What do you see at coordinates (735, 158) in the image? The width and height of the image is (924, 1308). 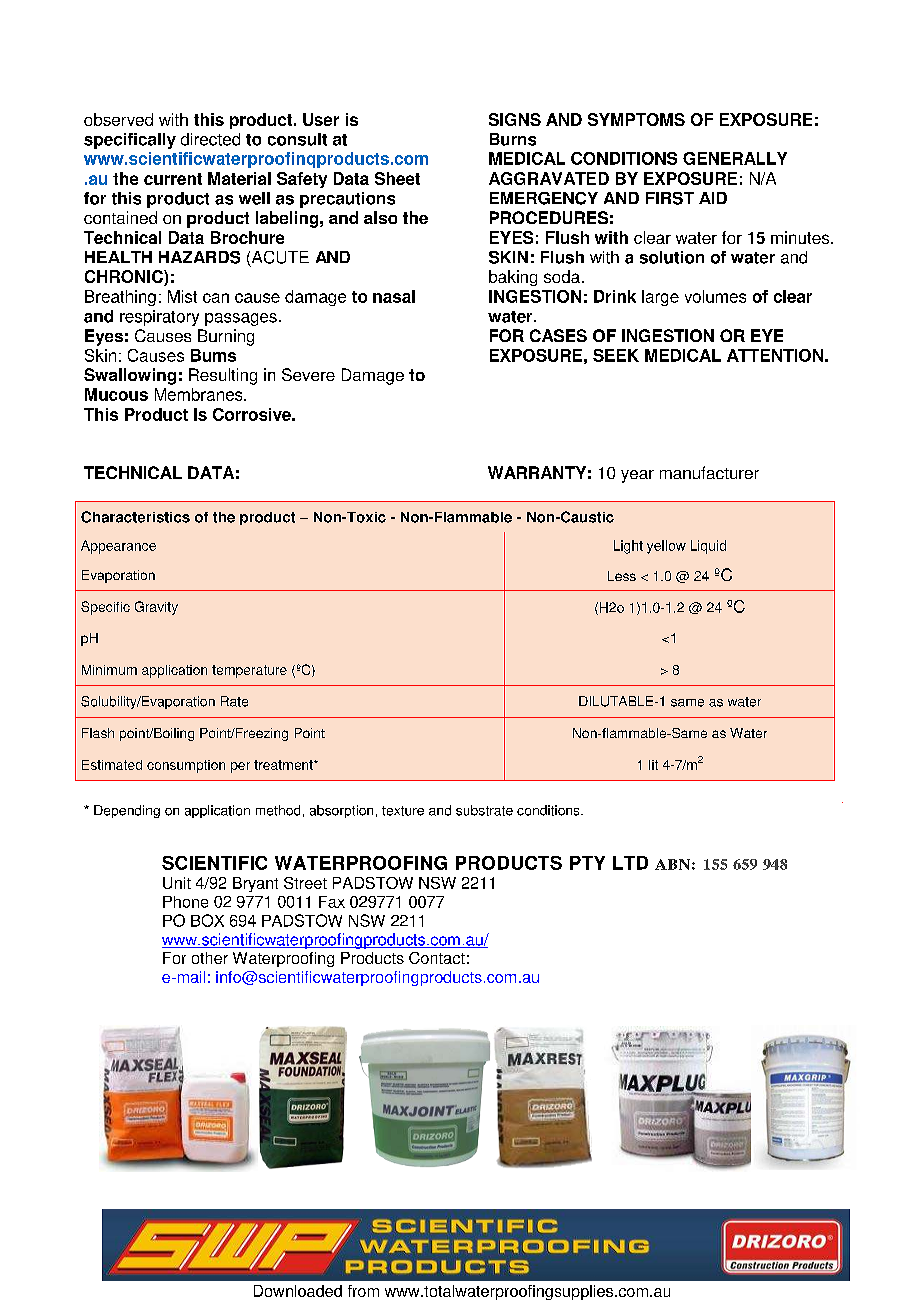 I see `GENERALLY` at bounding box center [735, 158].
